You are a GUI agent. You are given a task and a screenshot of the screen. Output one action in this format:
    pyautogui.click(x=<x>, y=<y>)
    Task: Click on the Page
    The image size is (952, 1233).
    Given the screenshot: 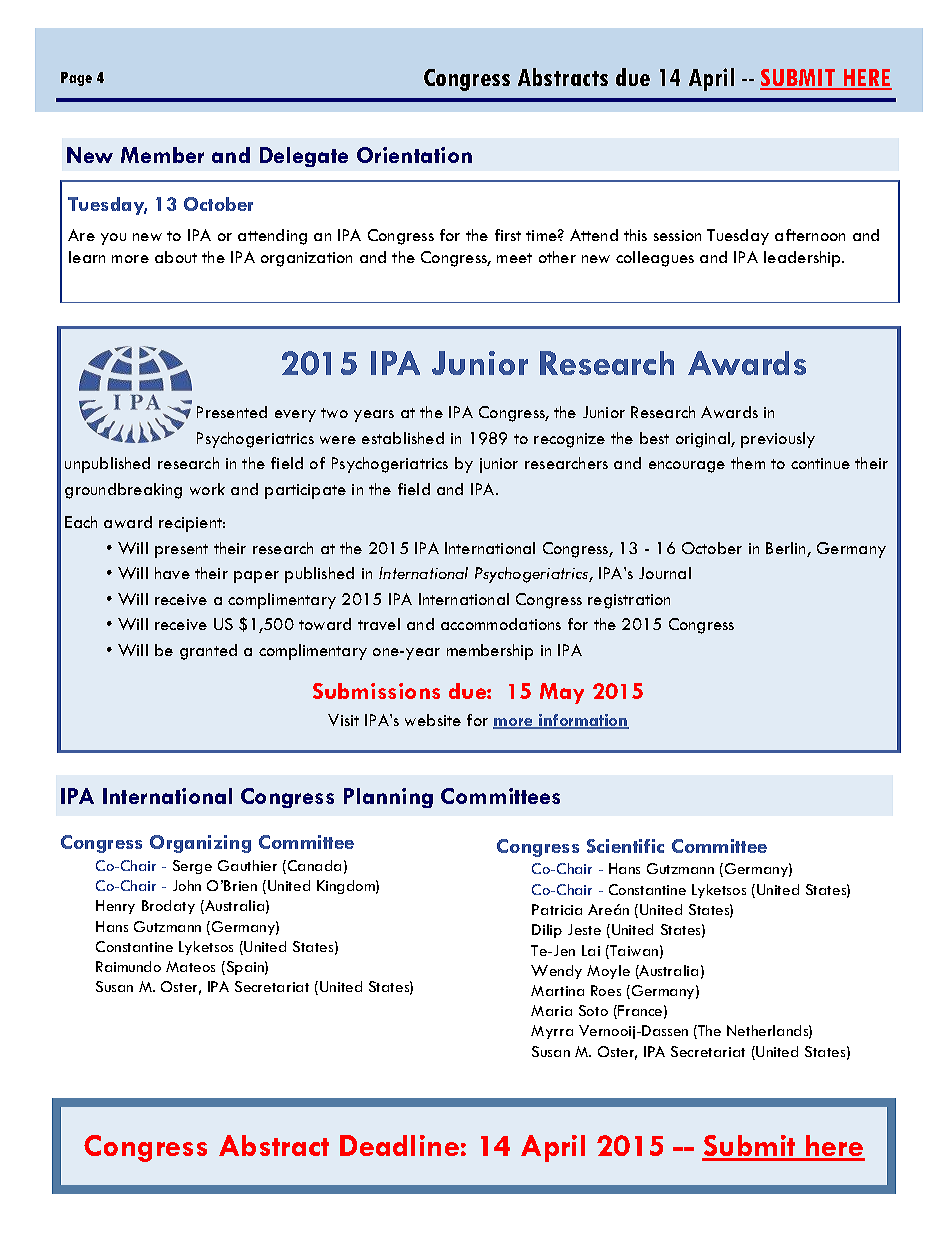 What is the action you would take?
    pyautogui.click(x=76, y=79)
